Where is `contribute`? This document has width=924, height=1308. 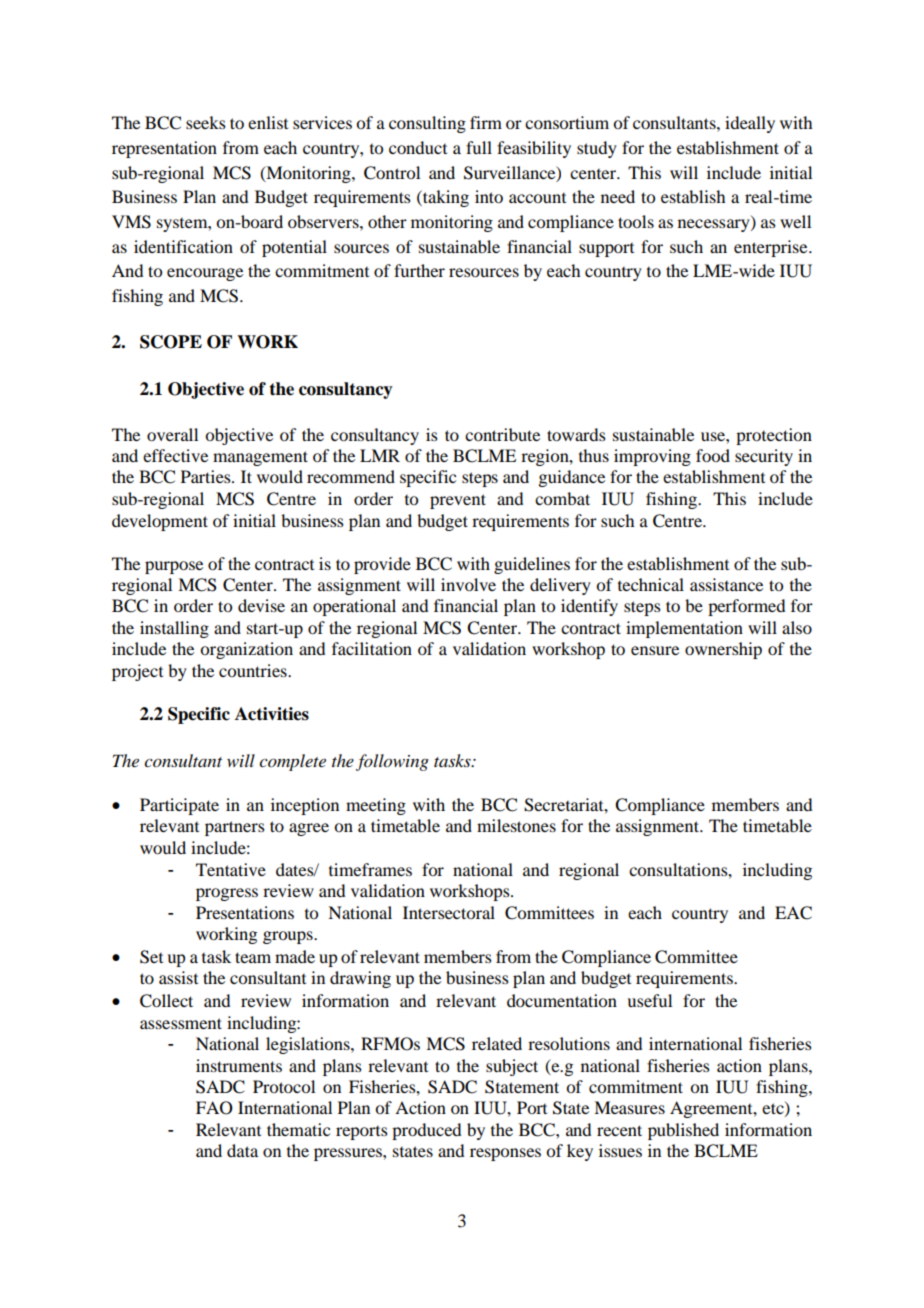
contribute is located at coordinates (502, 434).
